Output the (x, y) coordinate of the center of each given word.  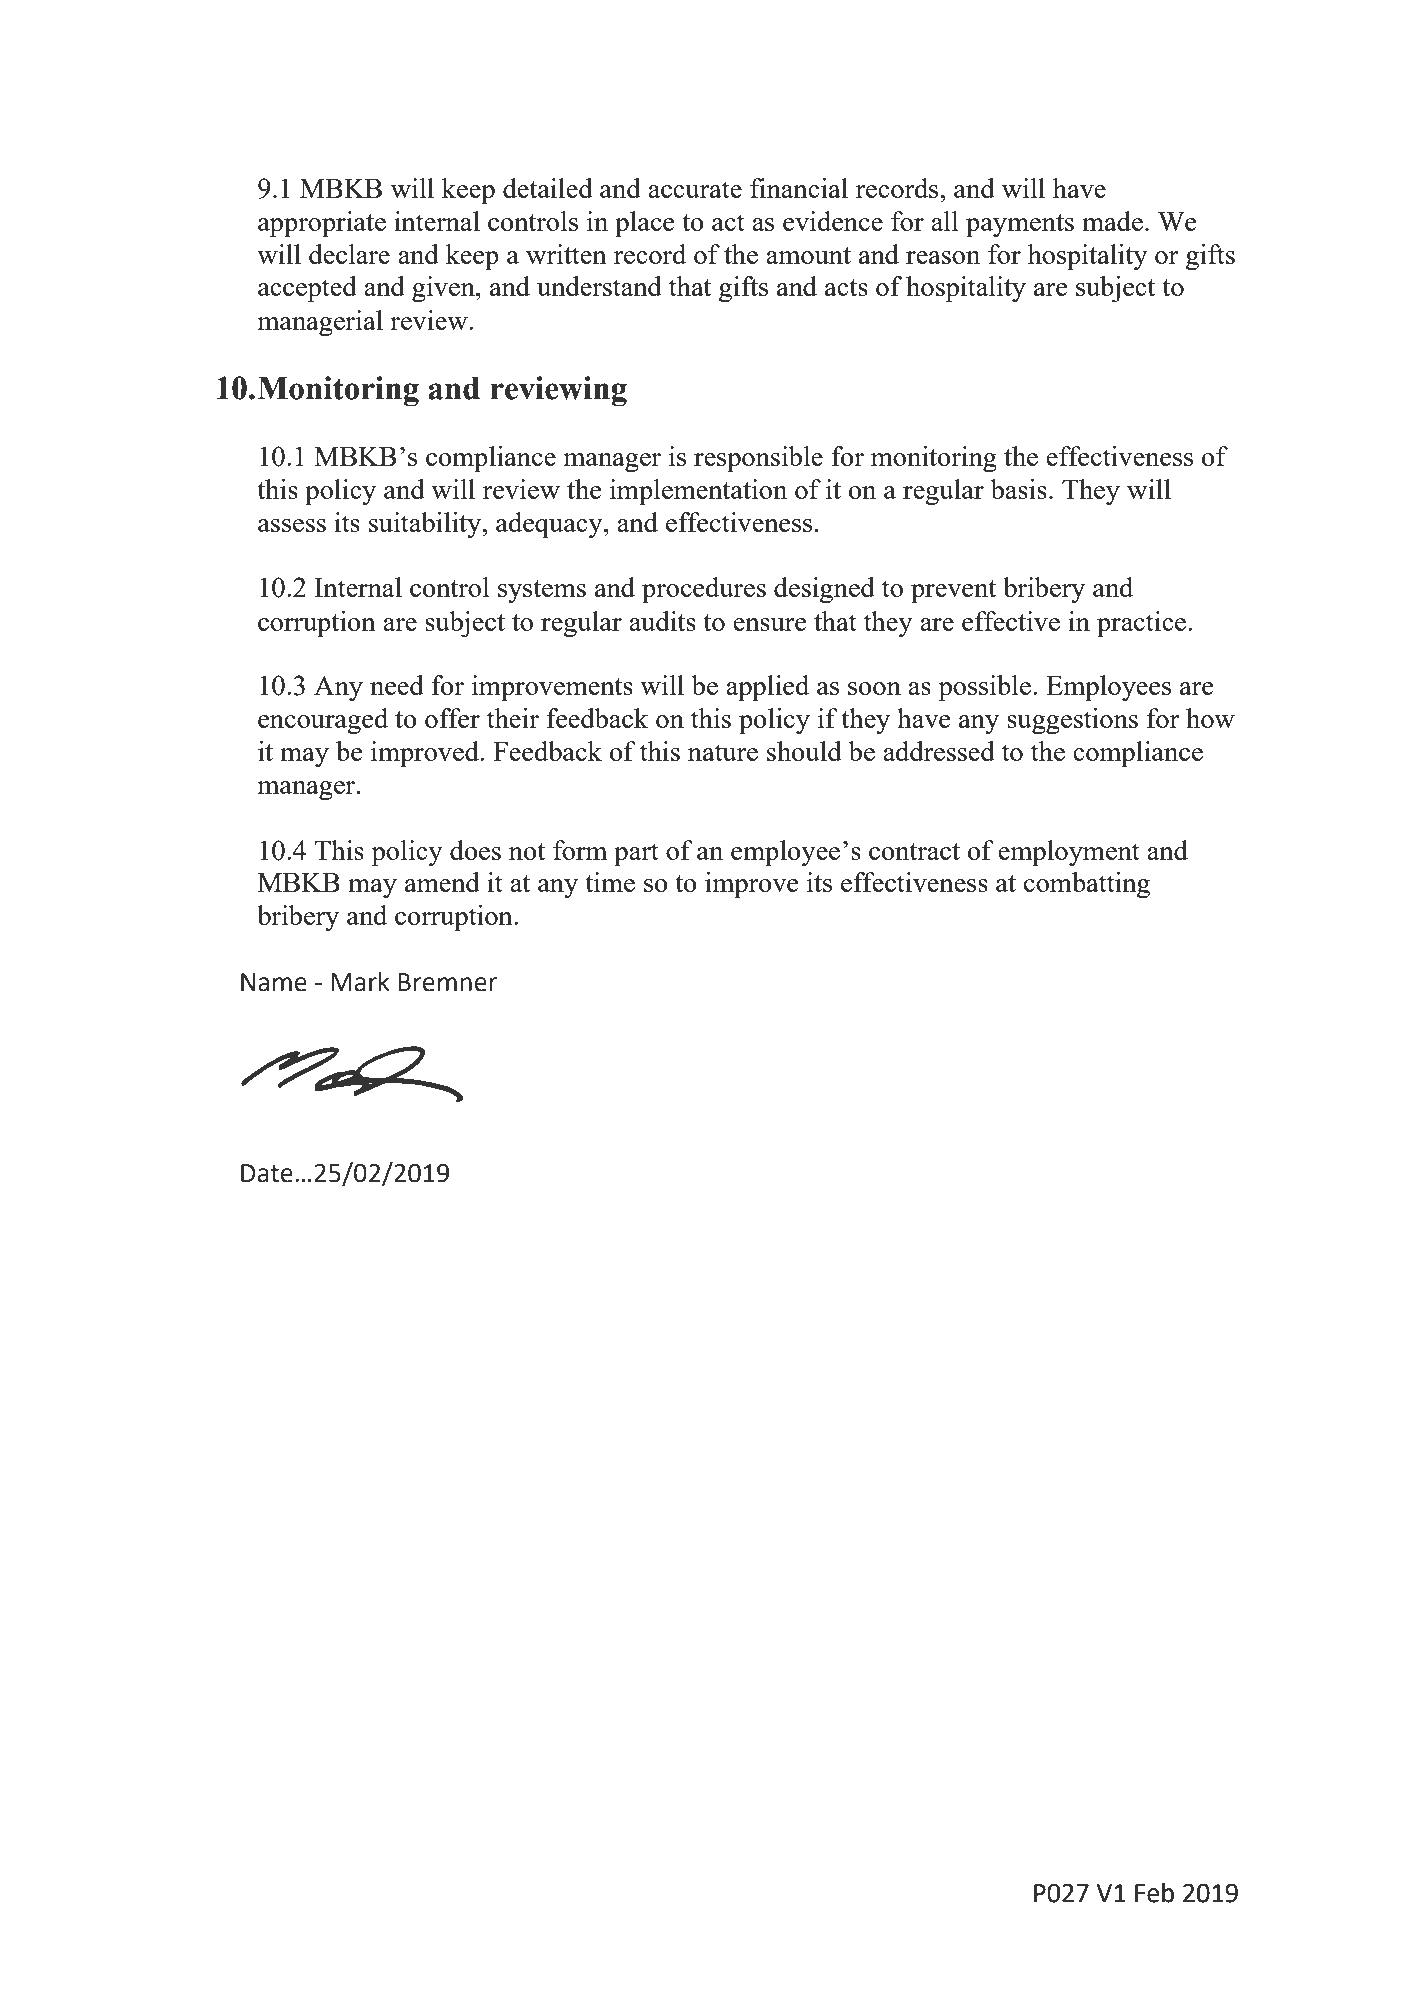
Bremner (447, 982)
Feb (1154, 1893)
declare (349, 254)
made (1112, 221)
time (610, 882)
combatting (1087, 885)
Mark (360, 982)
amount (808, 255)
